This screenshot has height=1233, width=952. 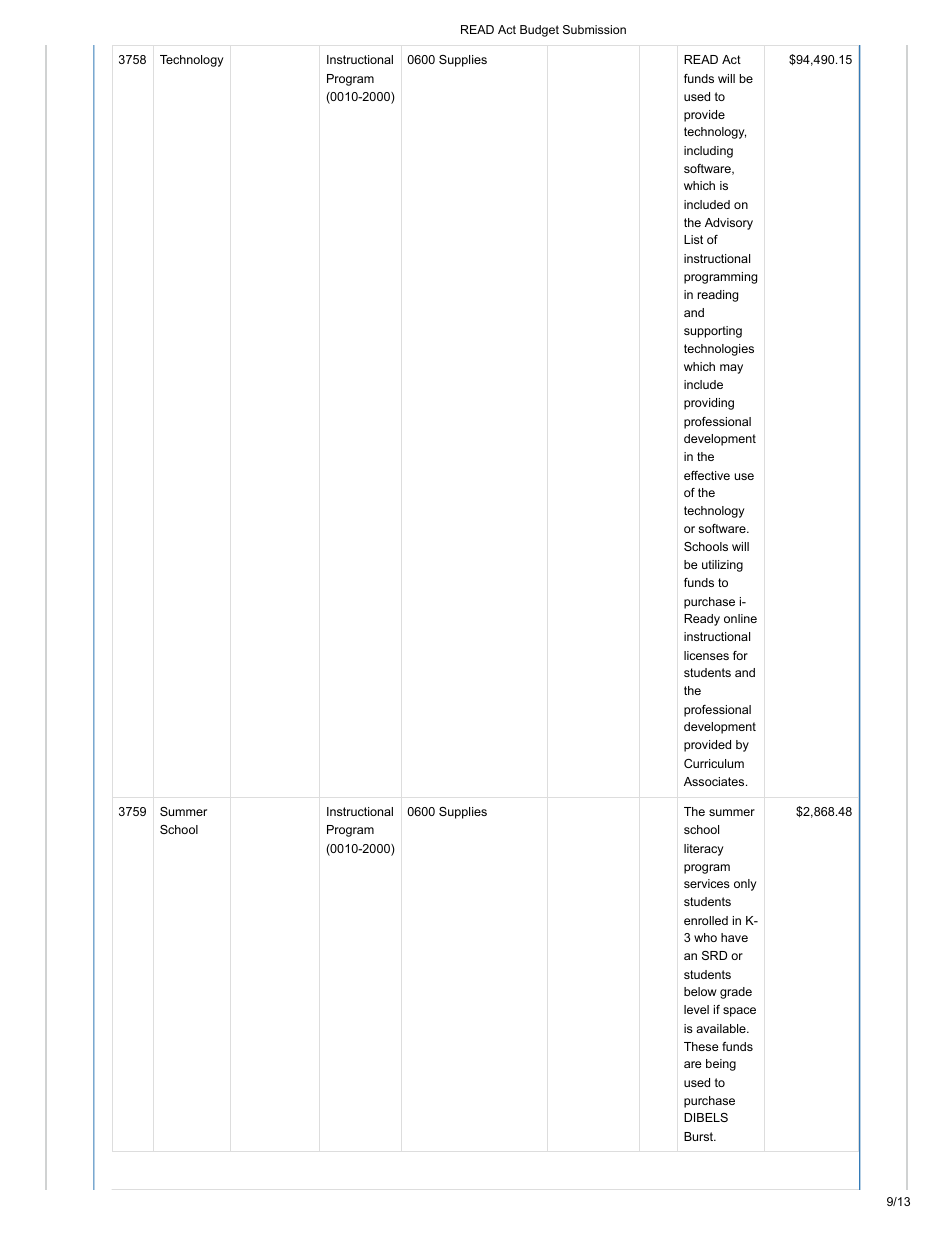 What do you see at coordinates (701, 1046) in the screenshot?
I see `These` at bounding box center [701, 1046].
